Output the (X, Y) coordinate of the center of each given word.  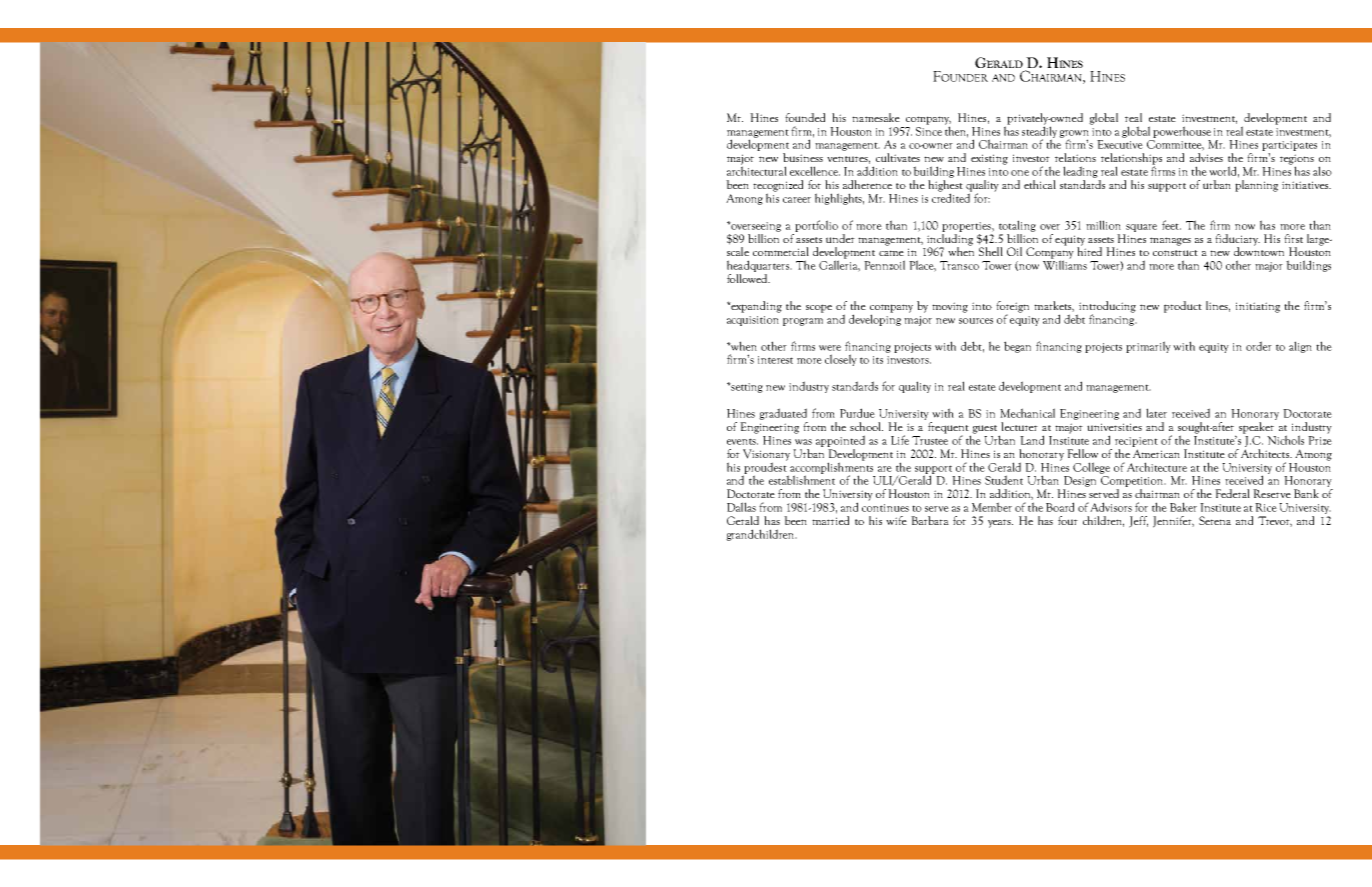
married (830, 520)
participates (1289, 147)
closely (841, 360)
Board (1060, 507)
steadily (1039, 132)
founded (805, 117)
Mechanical (1027, 413)
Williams (1065, 264)
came (891, 253)
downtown (1259, 250)
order (1259, 346)
